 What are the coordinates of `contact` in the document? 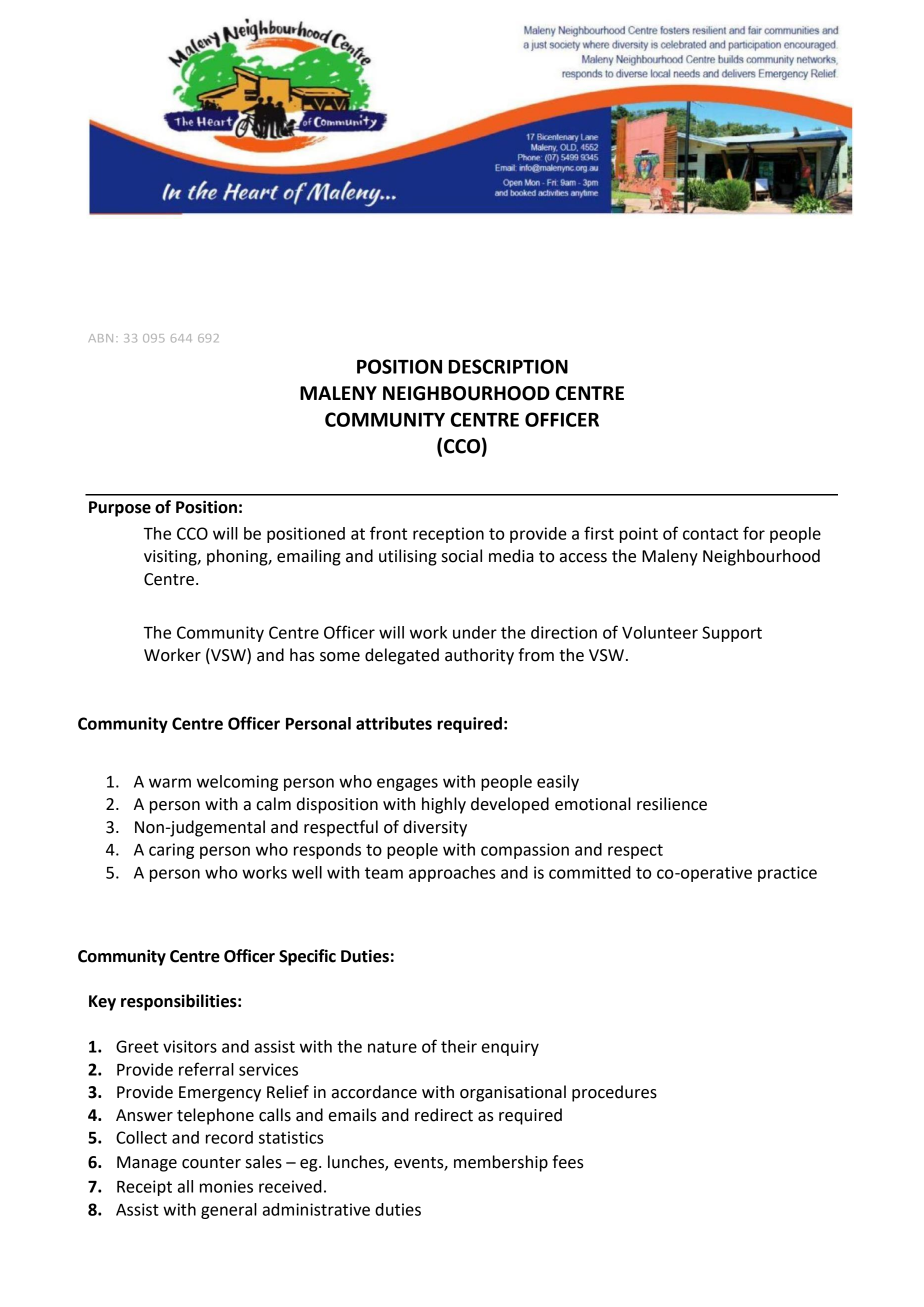 It's located at (710, 534).
